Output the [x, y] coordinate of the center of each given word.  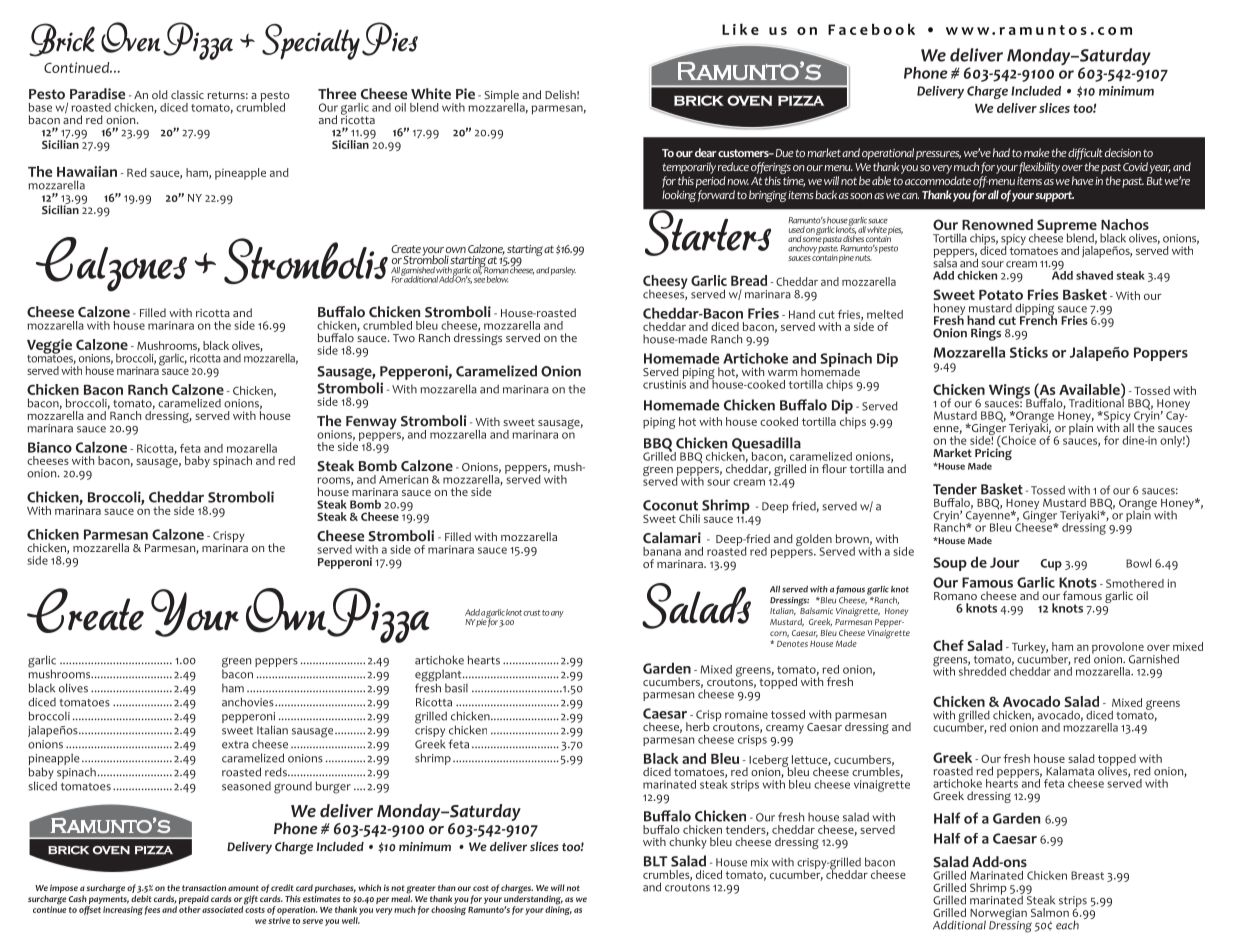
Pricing [993, 454]
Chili [689, 518]
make [1037, 152]
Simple [501, 97]
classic [187, 94]
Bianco [50, 447]
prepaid [194, 899]
